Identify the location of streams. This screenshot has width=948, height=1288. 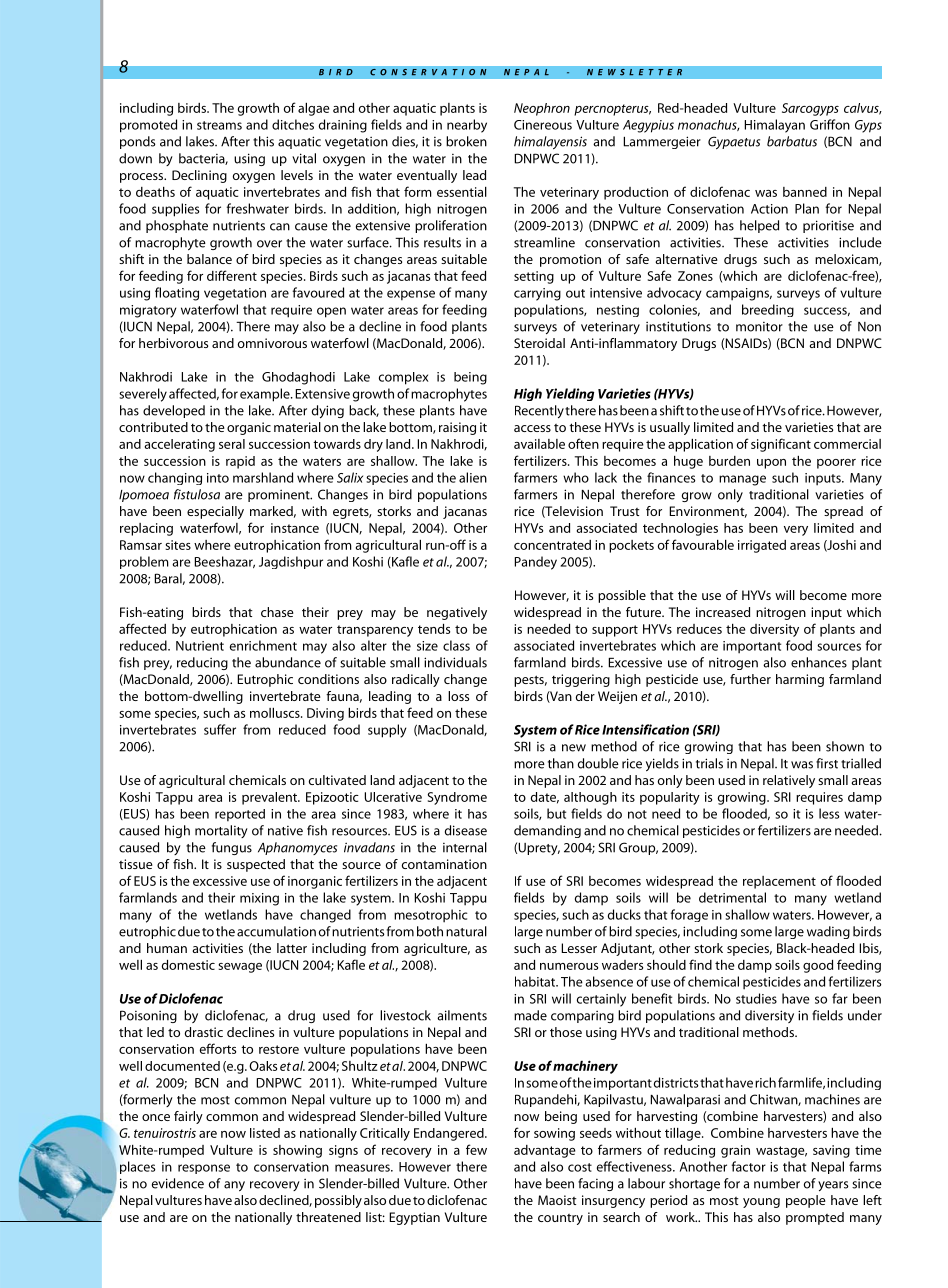
(219, 125).
